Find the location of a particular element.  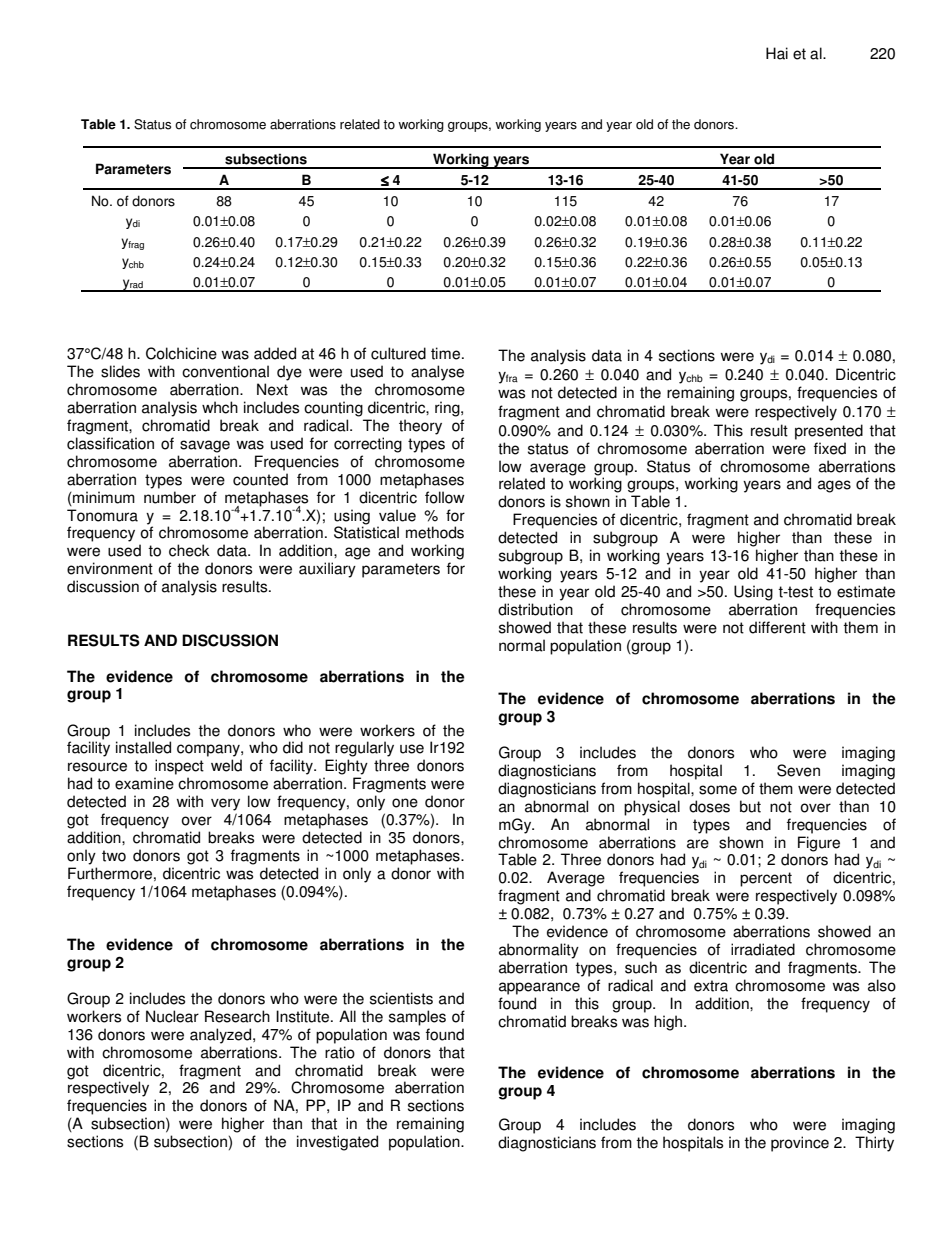

Colchicine is located at coordinates (181, 353).
